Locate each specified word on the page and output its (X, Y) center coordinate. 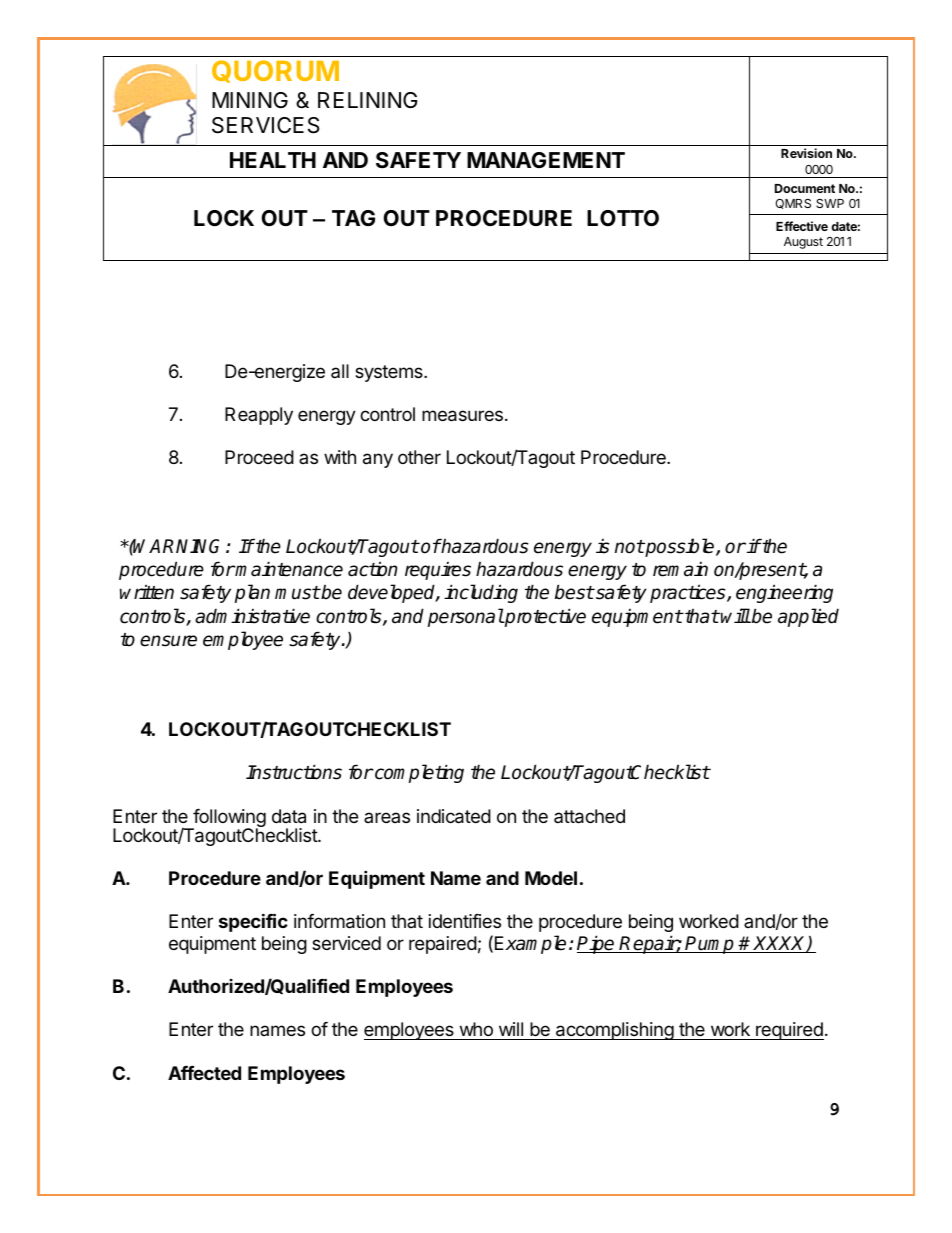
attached (589, 816)
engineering (784, 593)
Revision (806, 153)
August (803, 243)
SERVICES (266, 125)
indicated (454, 816)
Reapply (259, 416)
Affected (204, 1073)
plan (252, 593)
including (481, 593)
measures (462, 416)
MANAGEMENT (546, 160)
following (228, 820)
